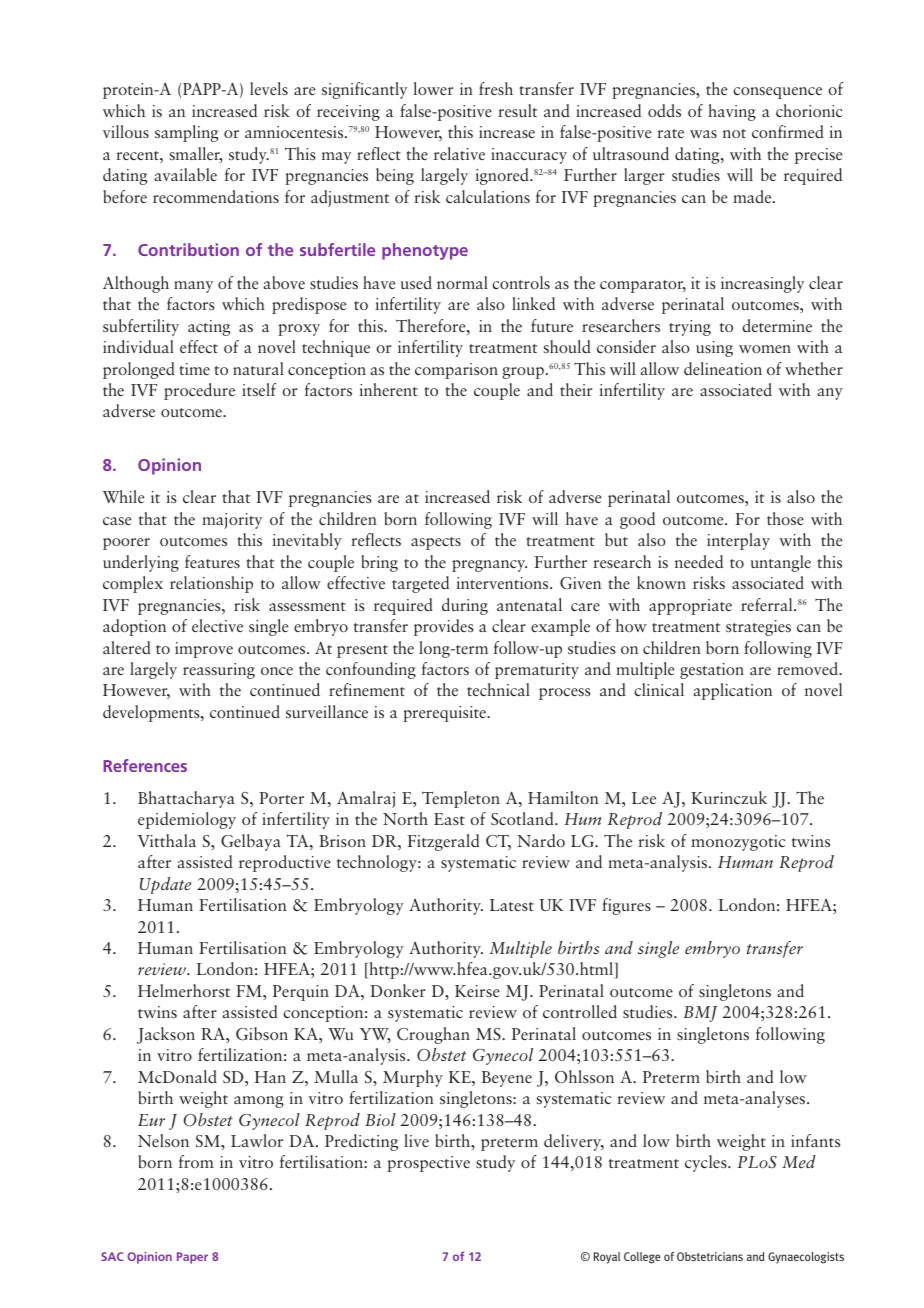 Image resolution: width=924 pixels, height=1308 pixels. I want to click on features, so click(212, 561).
